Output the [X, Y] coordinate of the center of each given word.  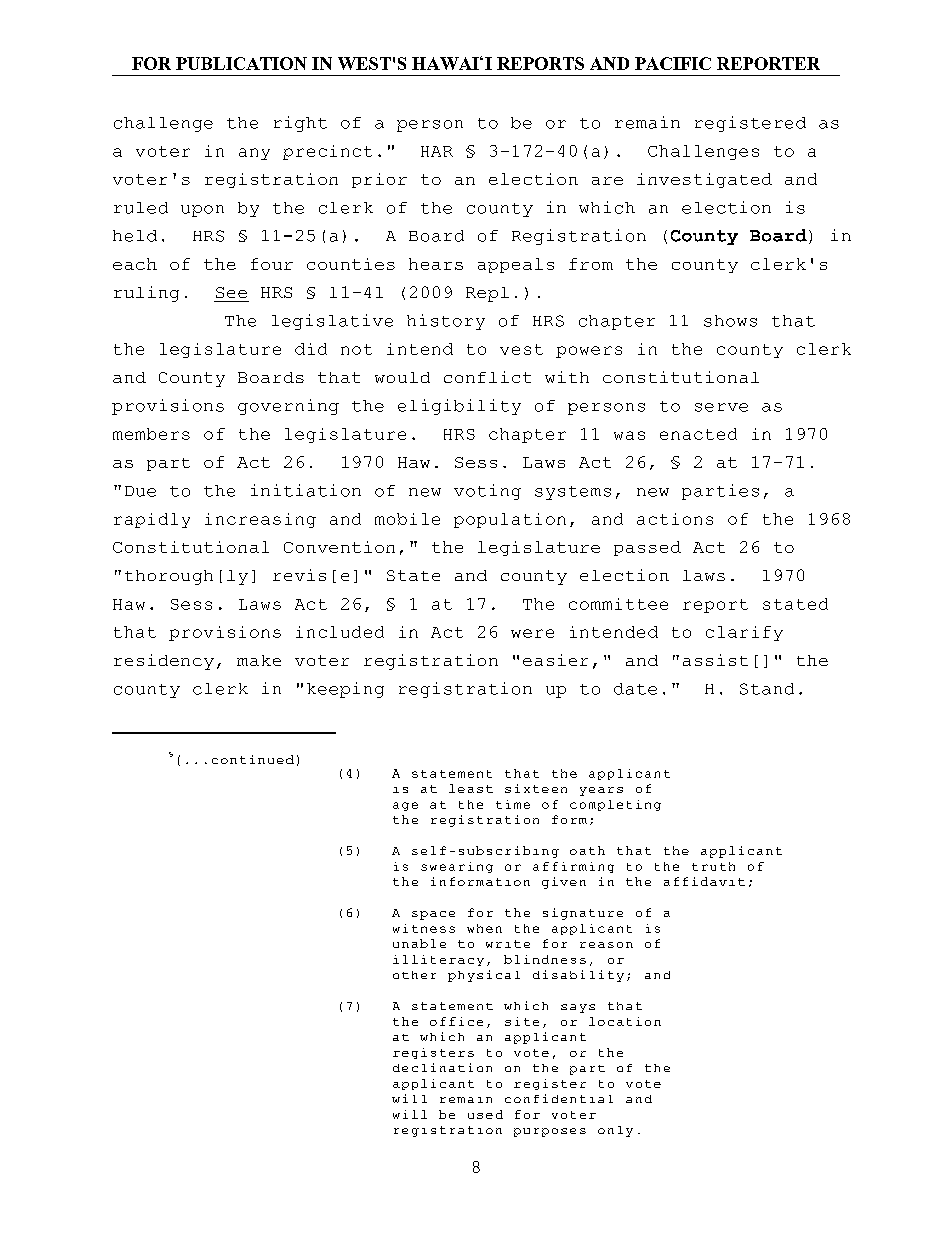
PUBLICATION [241, 63]
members [151, 434]
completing [615, 805]
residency [164, 662]
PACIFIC [673, 63]
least [471, 788]
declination [442, 1067]
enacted [698, 434]
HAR [437, 151]
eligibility [459, 407]
